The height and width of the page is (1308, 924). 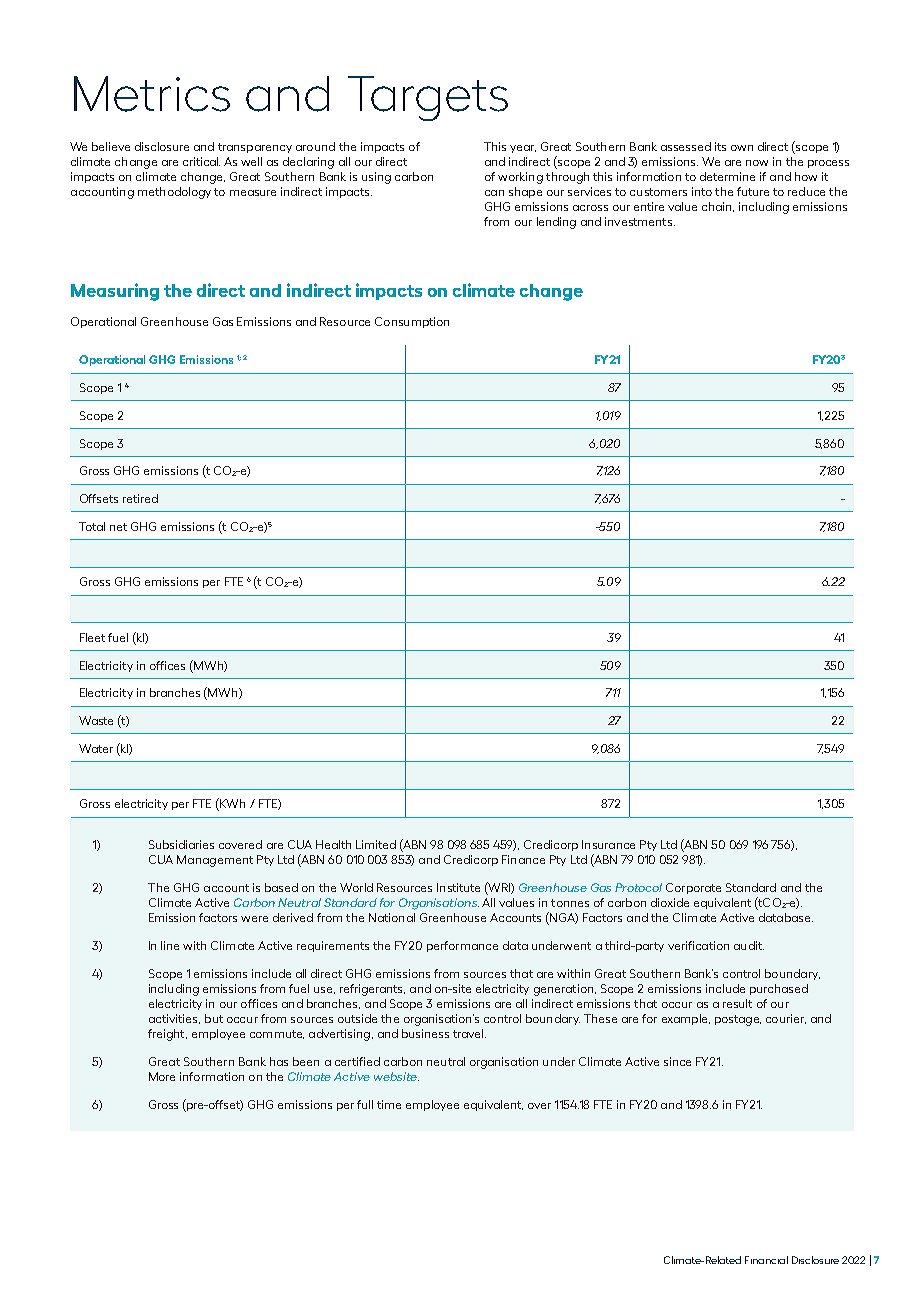 What do you see at coordinates (720, 146) in the page?
I see `its` at bounding box center [720, 146].
